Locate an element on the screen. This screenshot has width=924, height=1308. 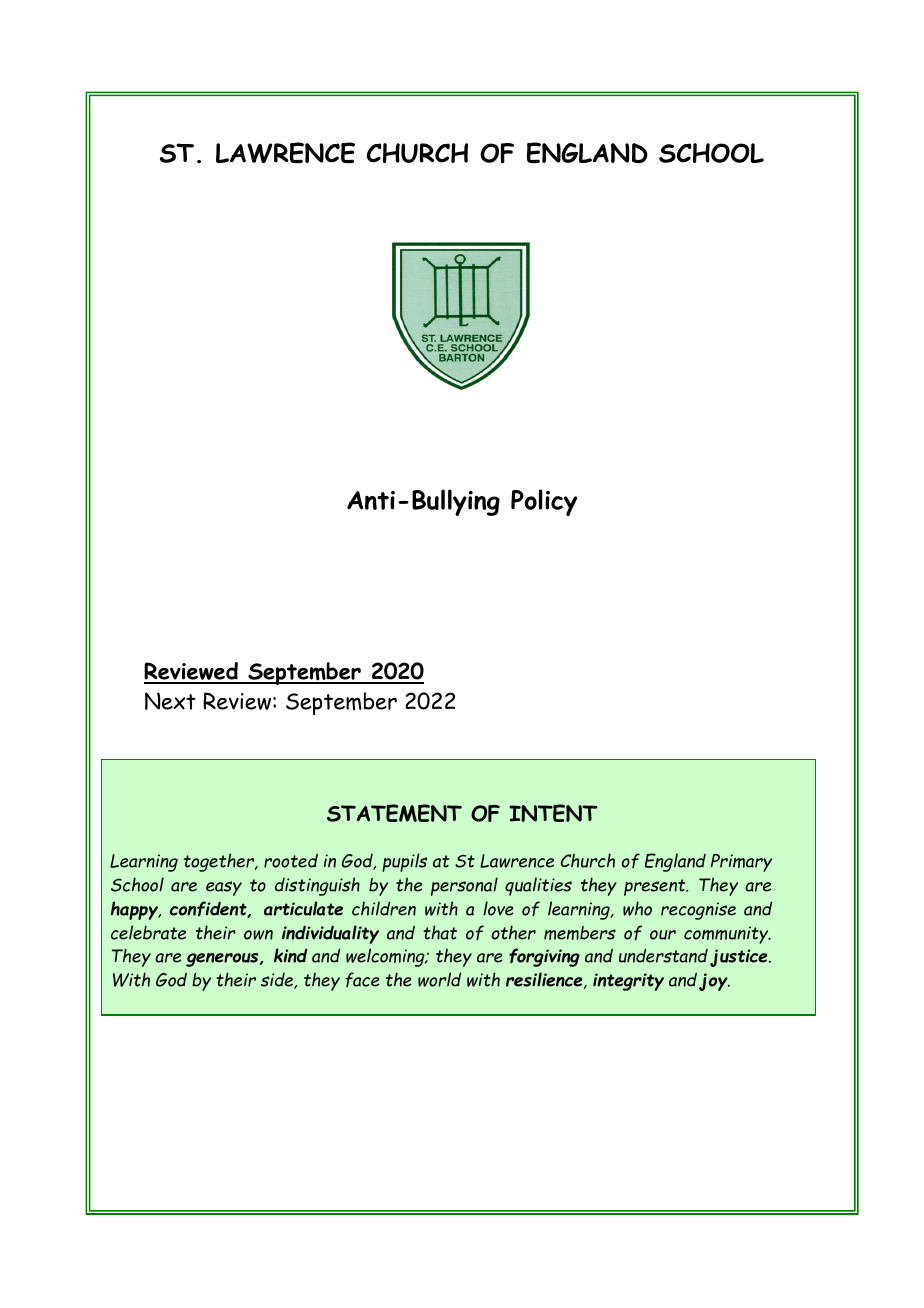
STATEMENT is located at coordinates (394, 813).
